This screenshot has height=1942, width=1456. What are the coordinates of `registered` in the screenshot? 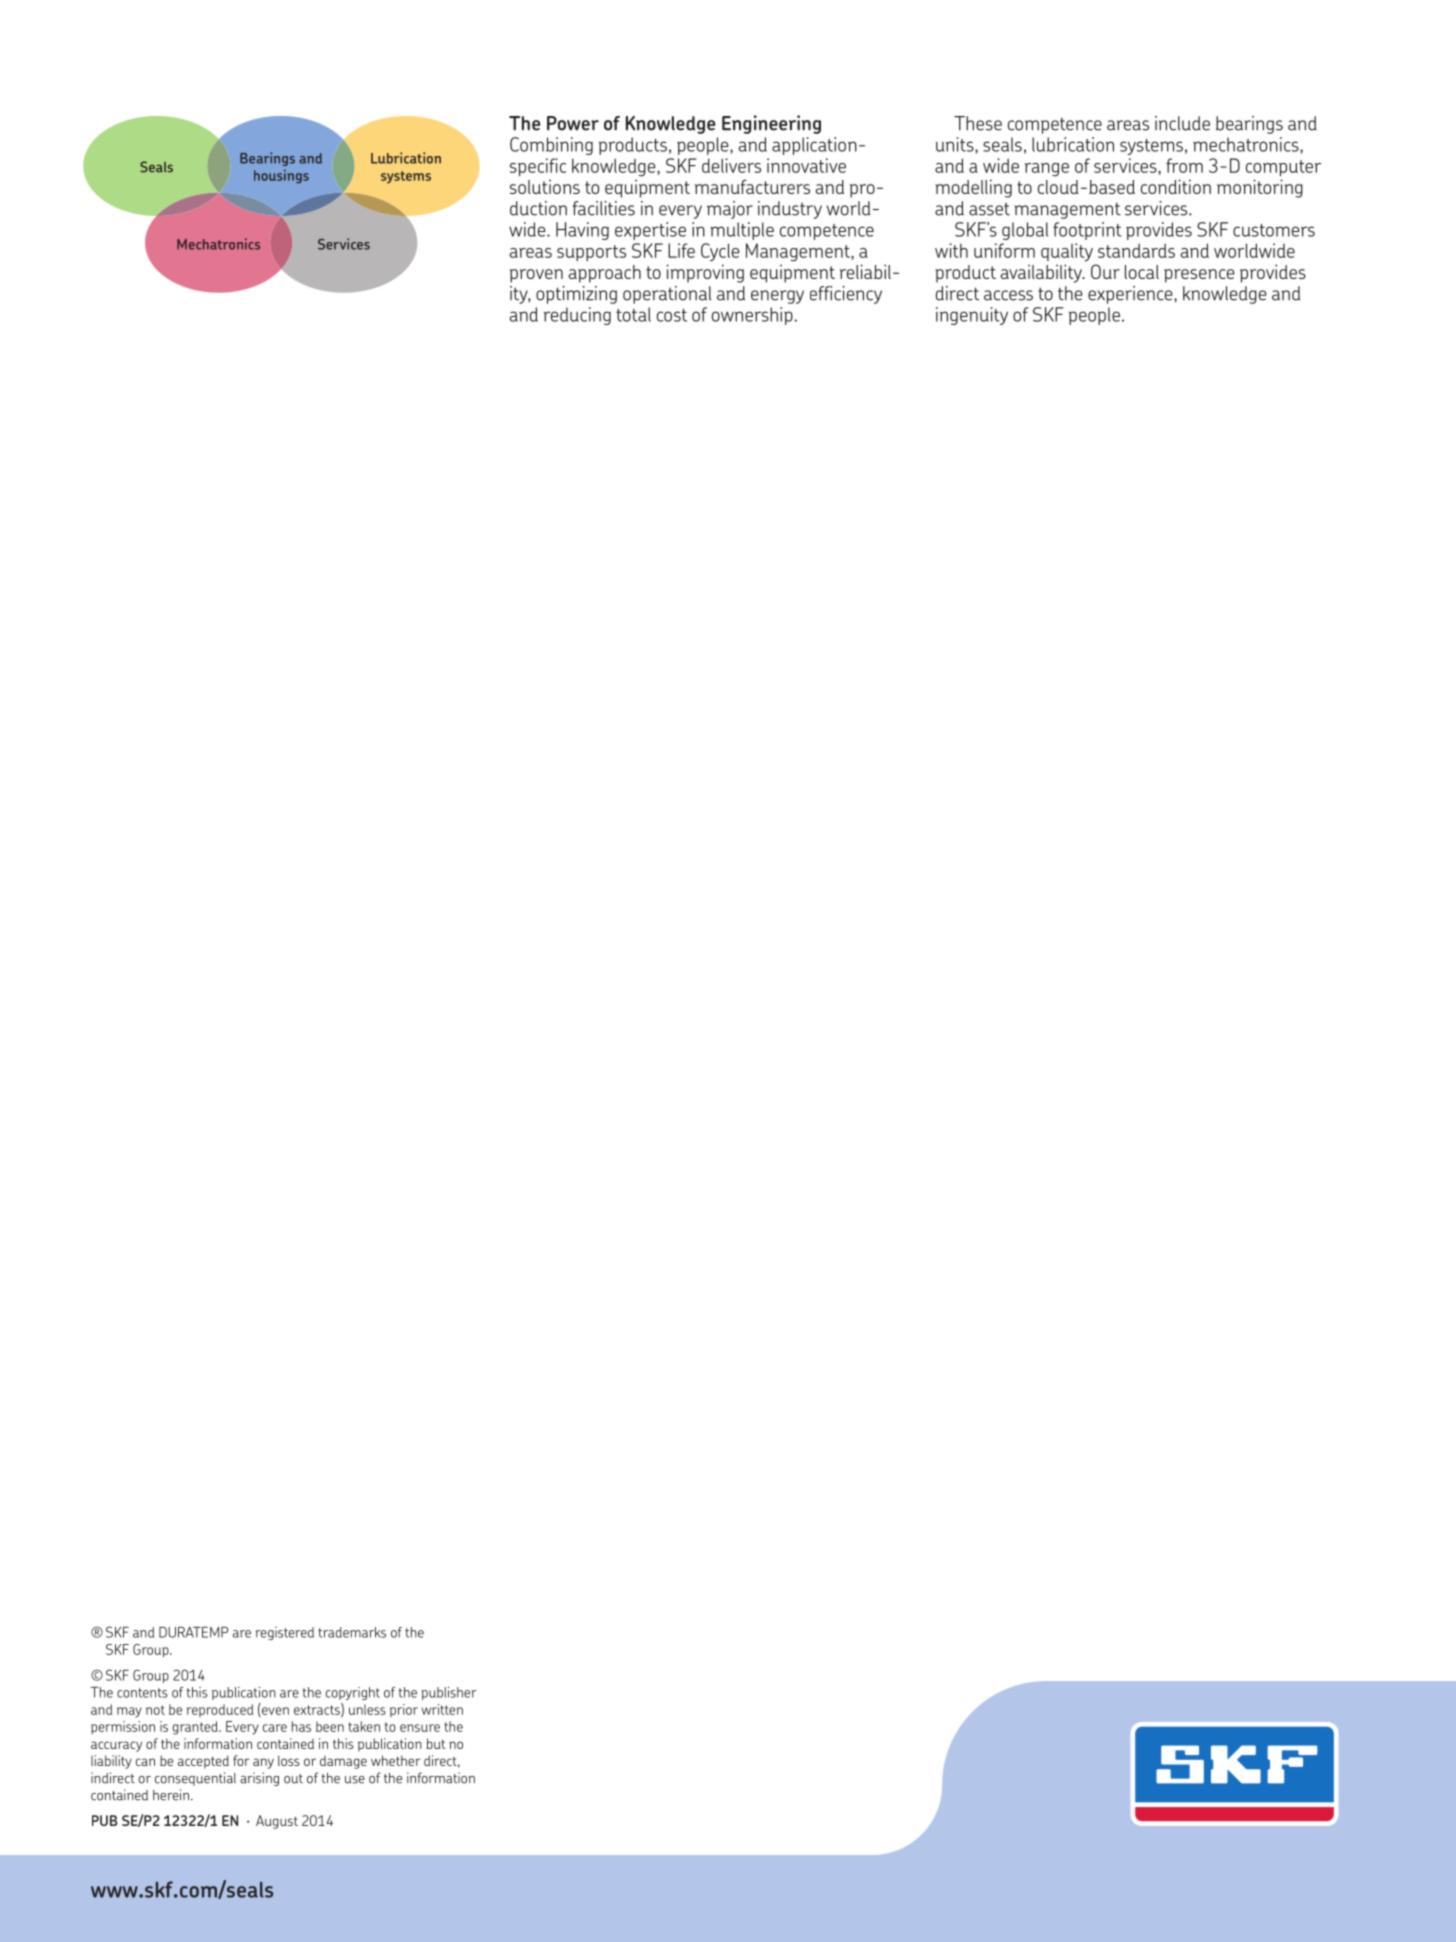 It's located at (285, 1633).
